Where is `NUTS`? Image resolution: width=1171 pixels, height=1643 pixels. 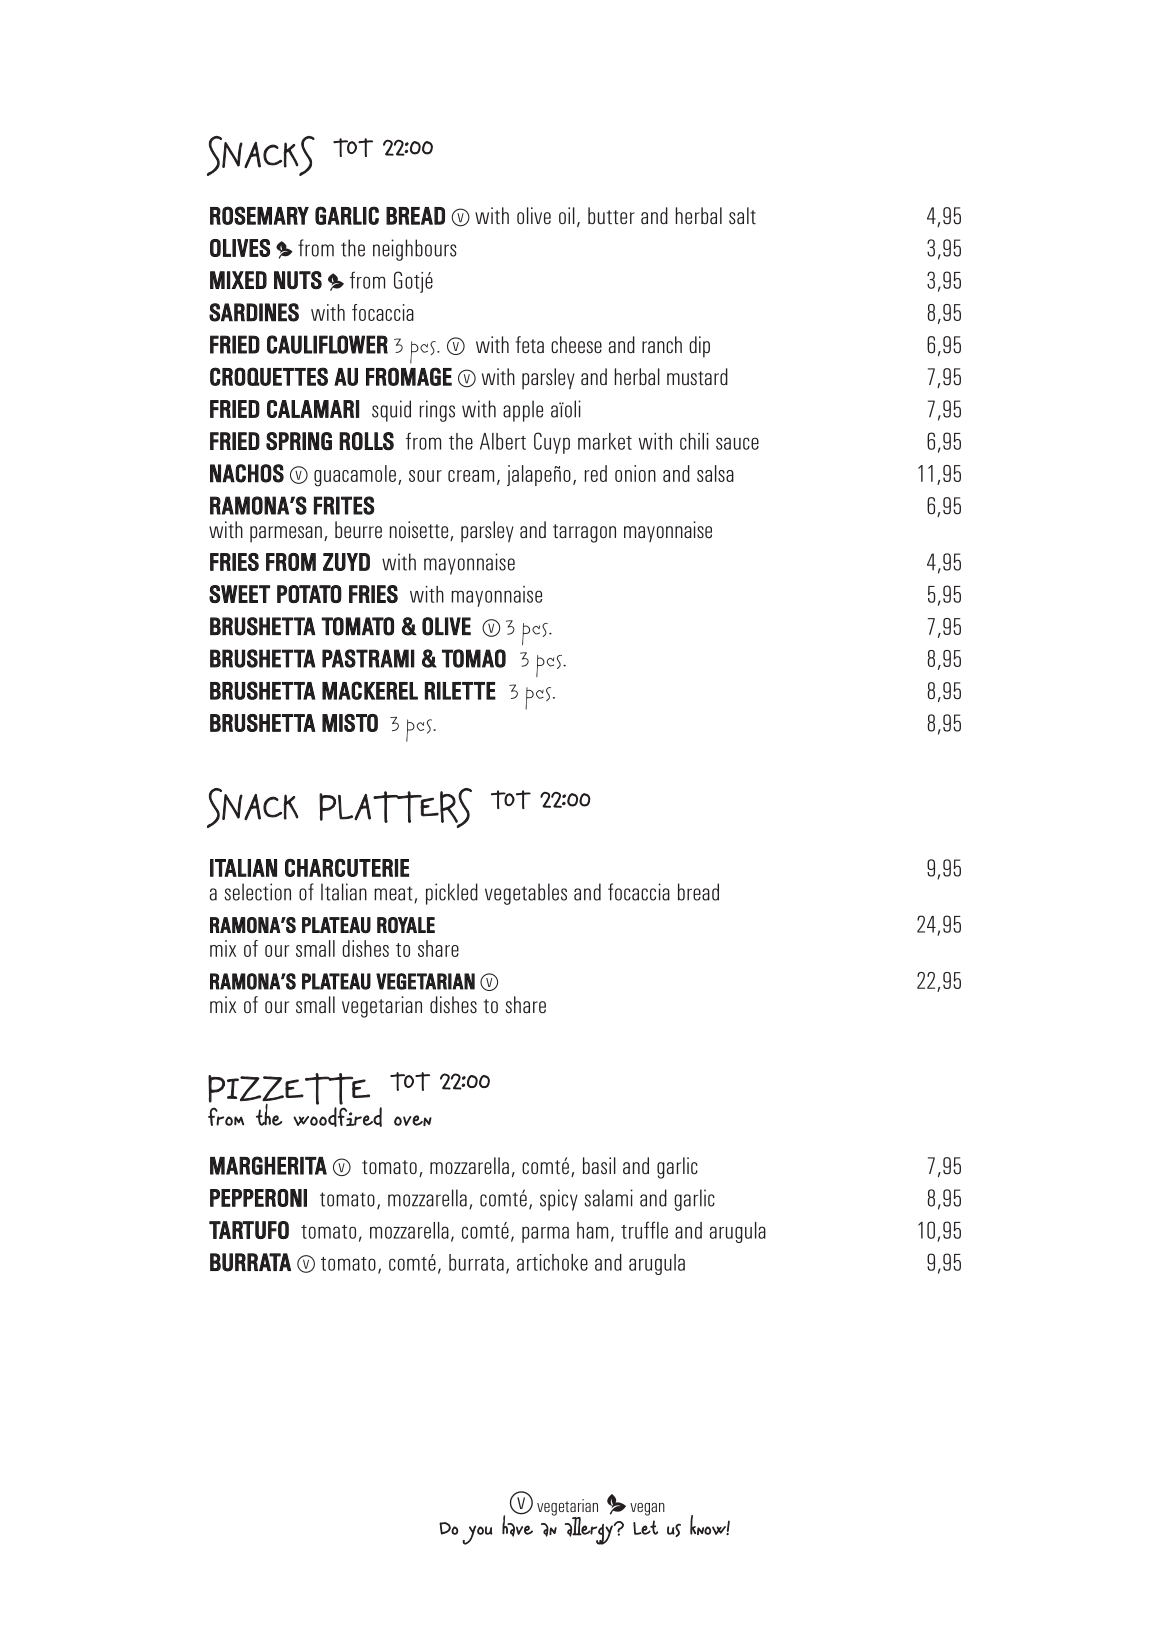
NUTS is located at coordinates (298, 280).
